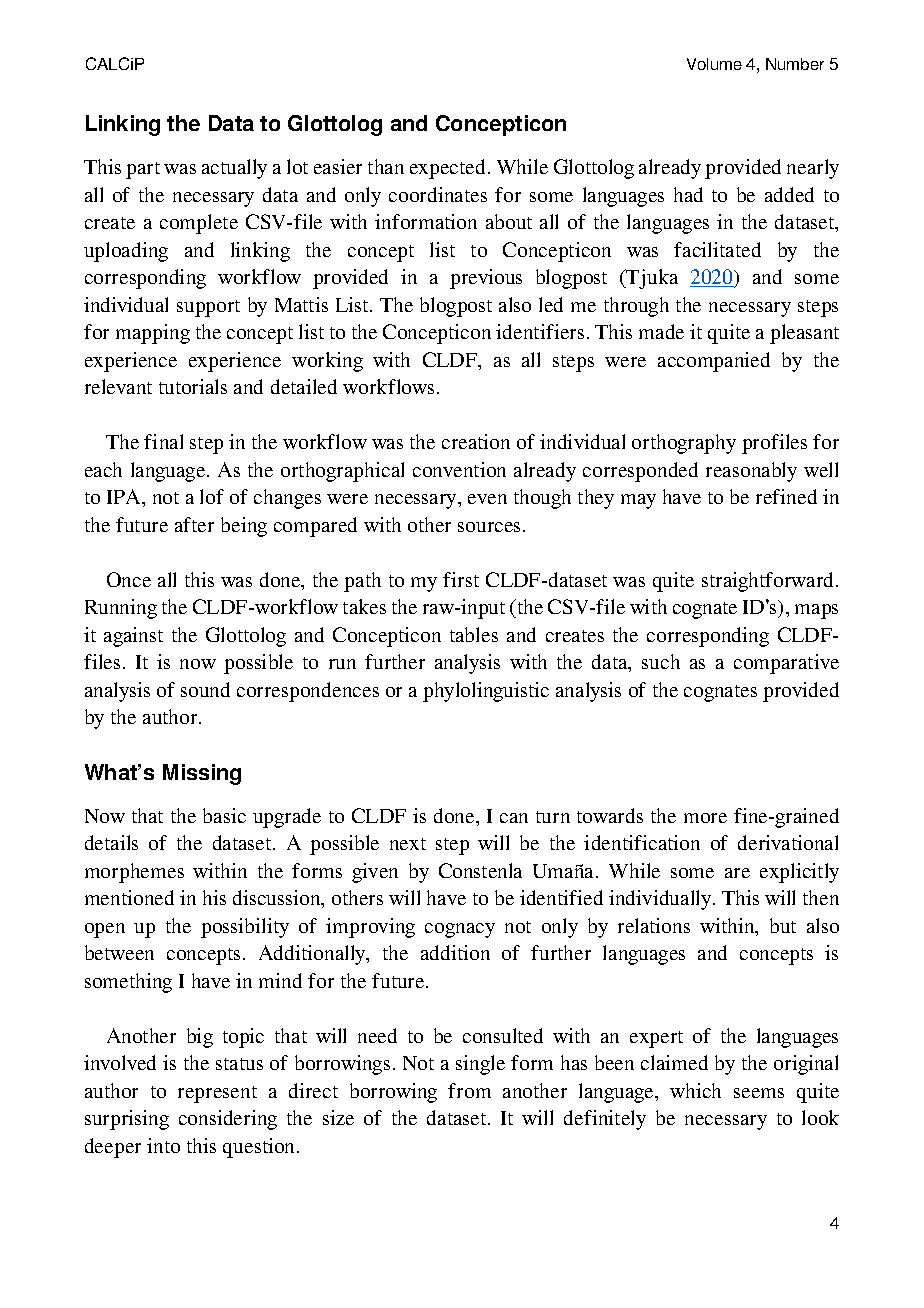  What do you see at coordinates (714, 64) in the screenshot?
I see `Volume` at bounding box center [714, 64].
